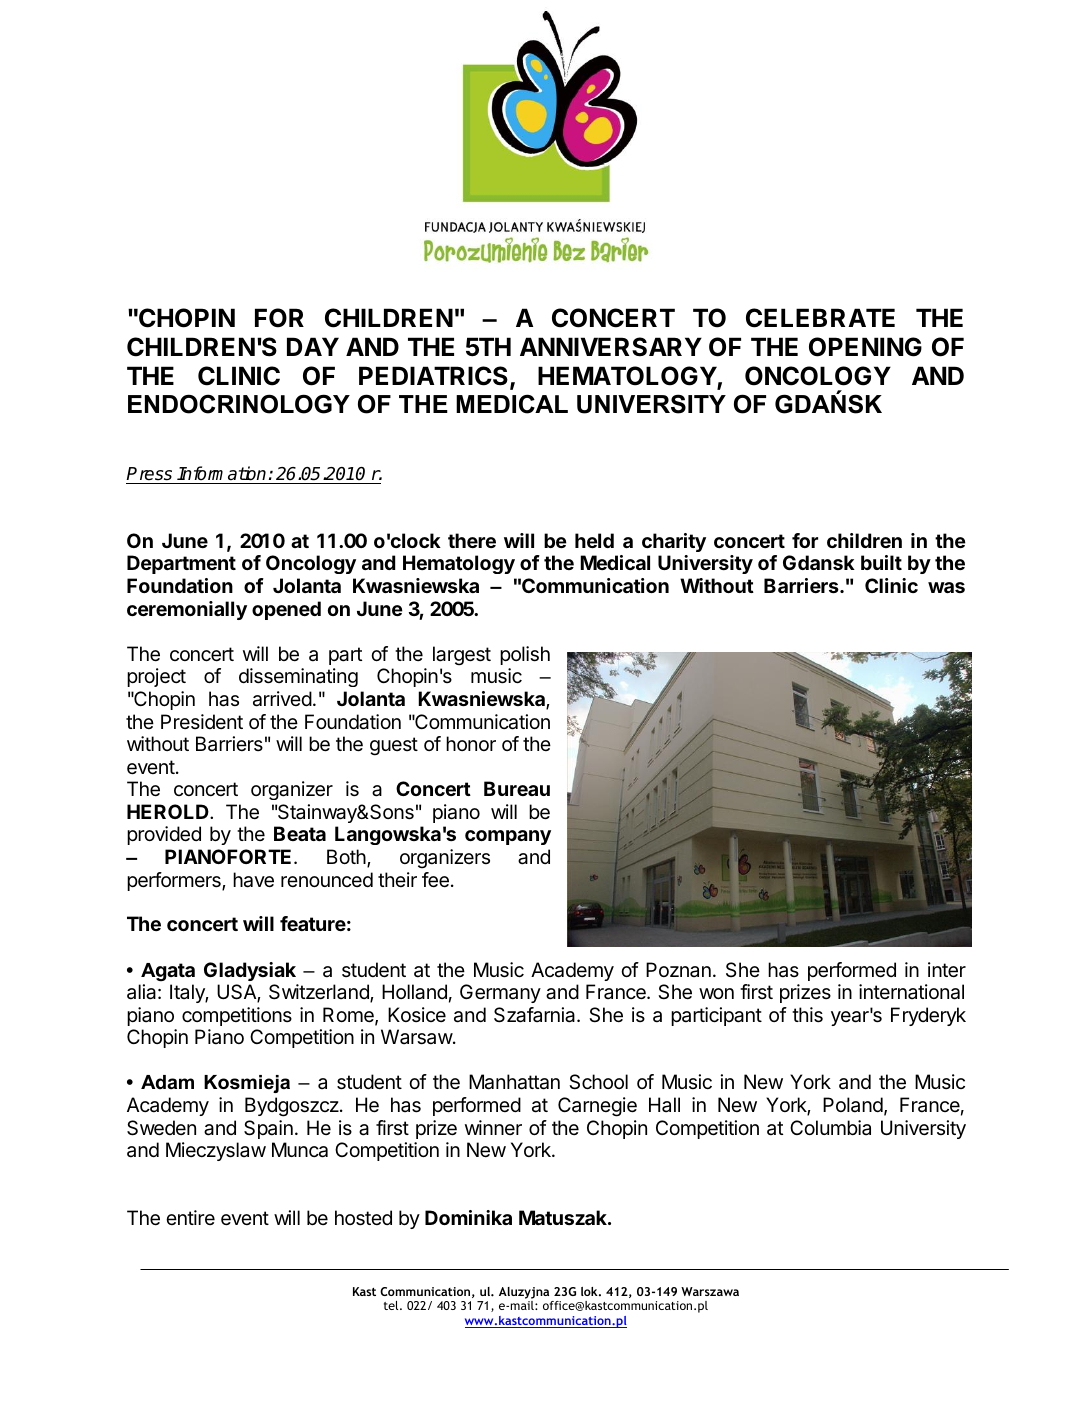 This screenshot has width=1092, height=1413. I want to click on there, so click(472, 540).
